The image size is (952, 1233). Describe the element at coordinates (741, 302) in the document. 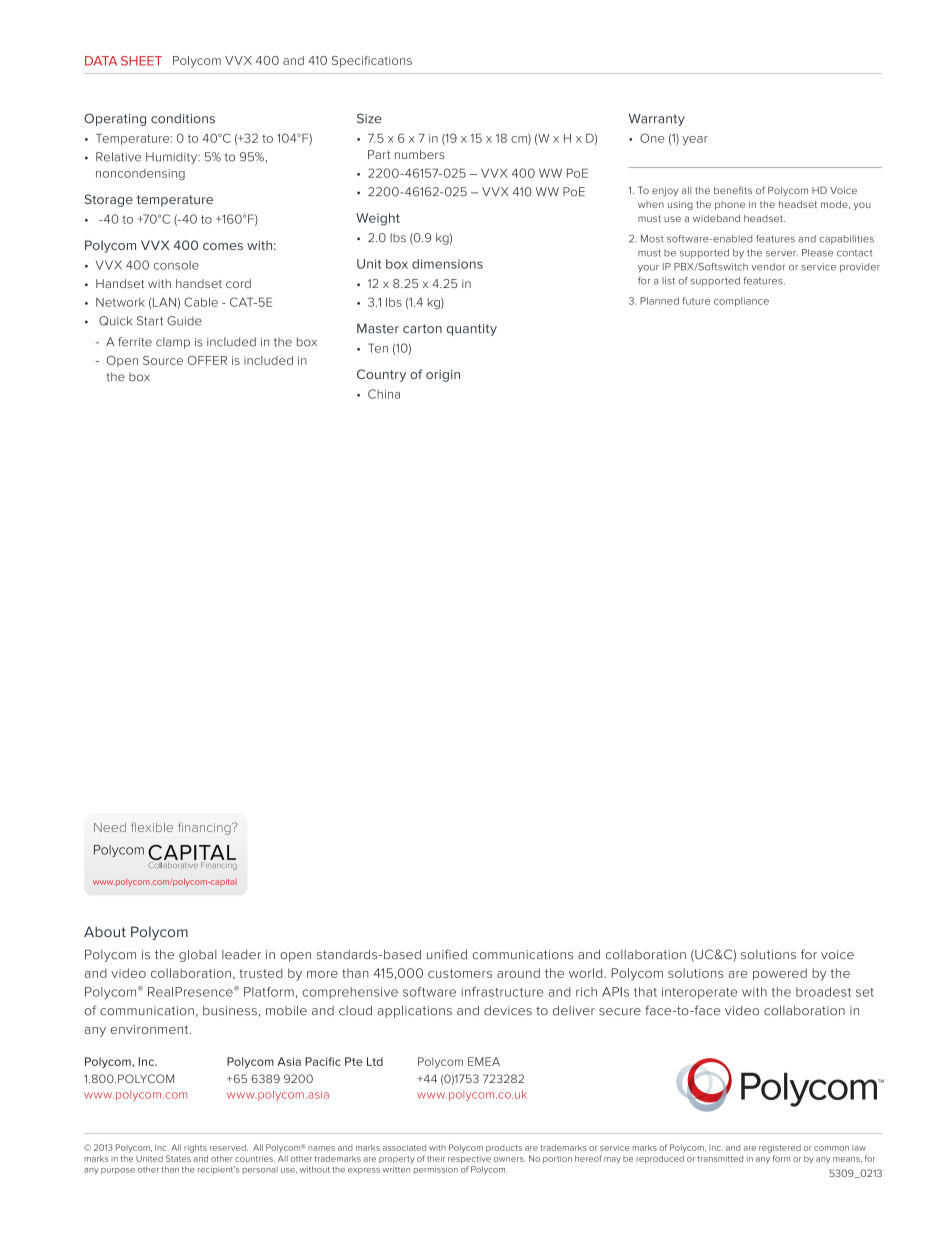

I see `compliance` at that location.
